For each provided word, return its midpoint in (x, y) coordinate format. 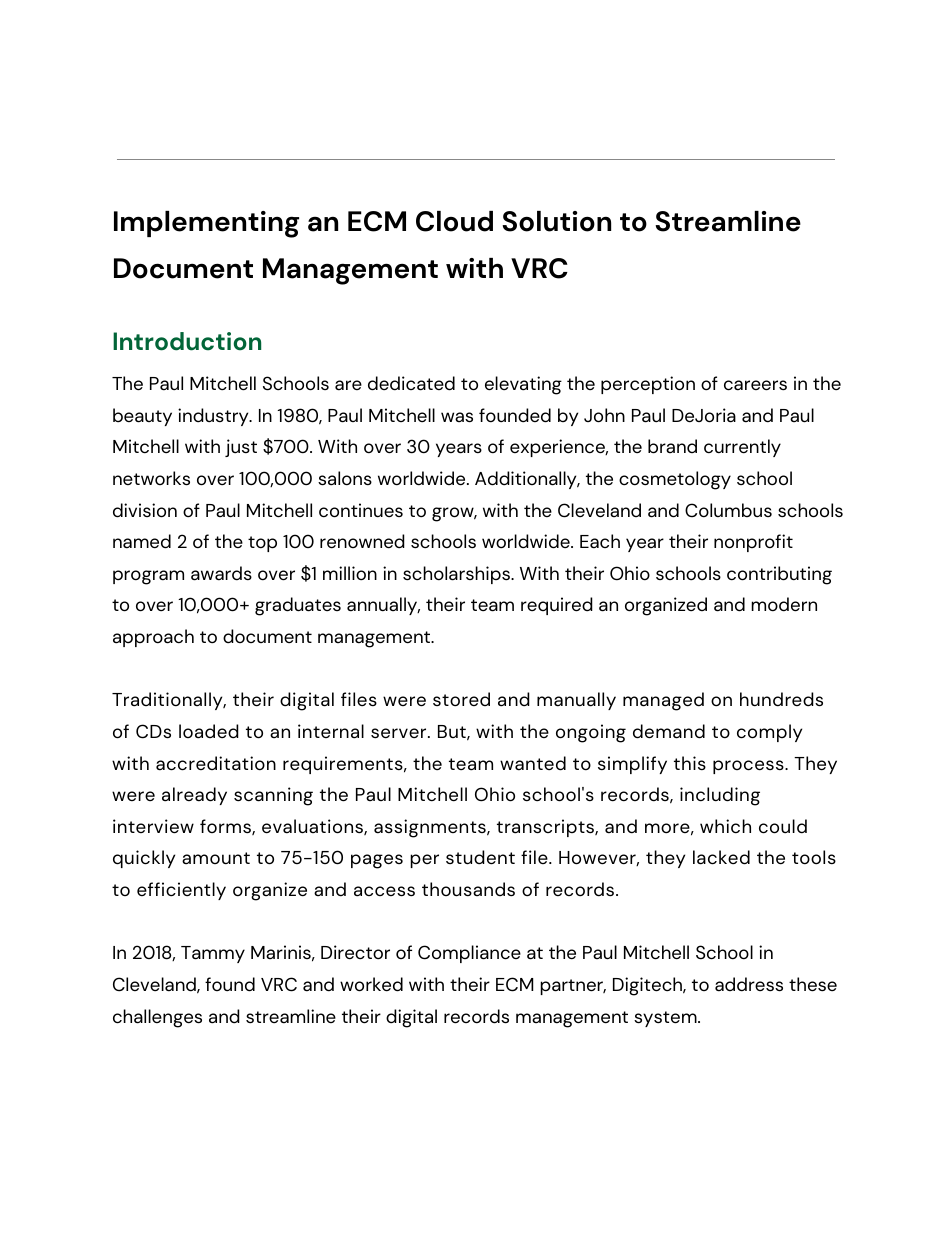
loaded (209, 731)
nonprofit (753, 543)
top (262, 544)
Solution (556, 221)
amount (216, 858)
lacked (721, 857)
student (480, 857)
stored (461, 699)
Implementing (206, 224)
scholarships (457, 575)
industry (214, 417)
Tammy (213, 954)
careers (755, 385)
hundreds (781, 699)
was (457, 417)
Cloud (454, 221)
